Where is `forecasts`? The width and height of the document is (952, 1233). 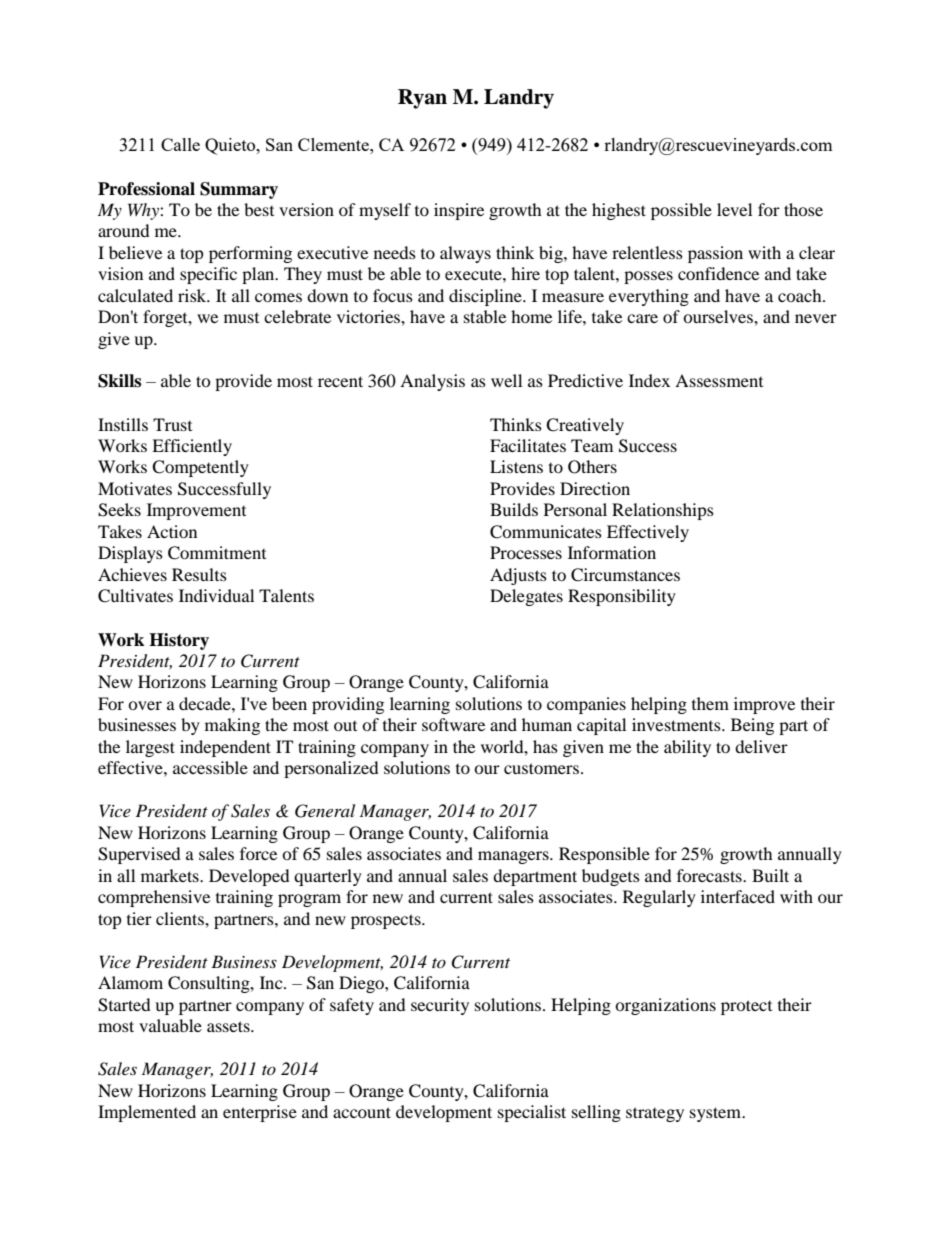 forecasts is located at coordinates (710, 875).
